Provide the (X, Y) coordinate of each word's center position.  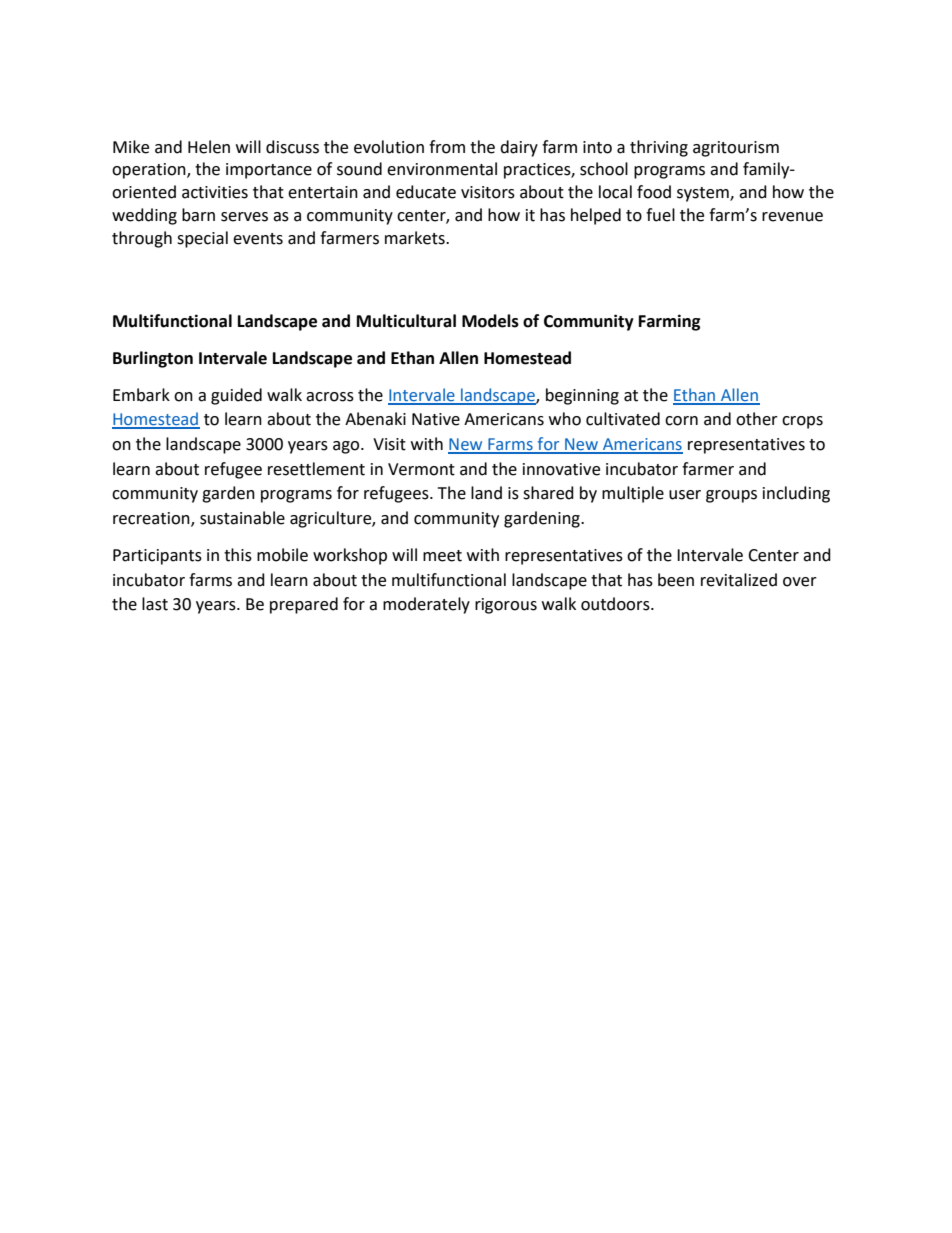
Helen (209, 147)
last (155, 604)
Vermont (421, 469)
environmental (442, 169)
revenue (792, 217)
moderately (426, 605)
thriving (659, 148)
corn (681, 421)
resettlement (316, 469)
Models (490, 321)
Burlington (153, 359)
